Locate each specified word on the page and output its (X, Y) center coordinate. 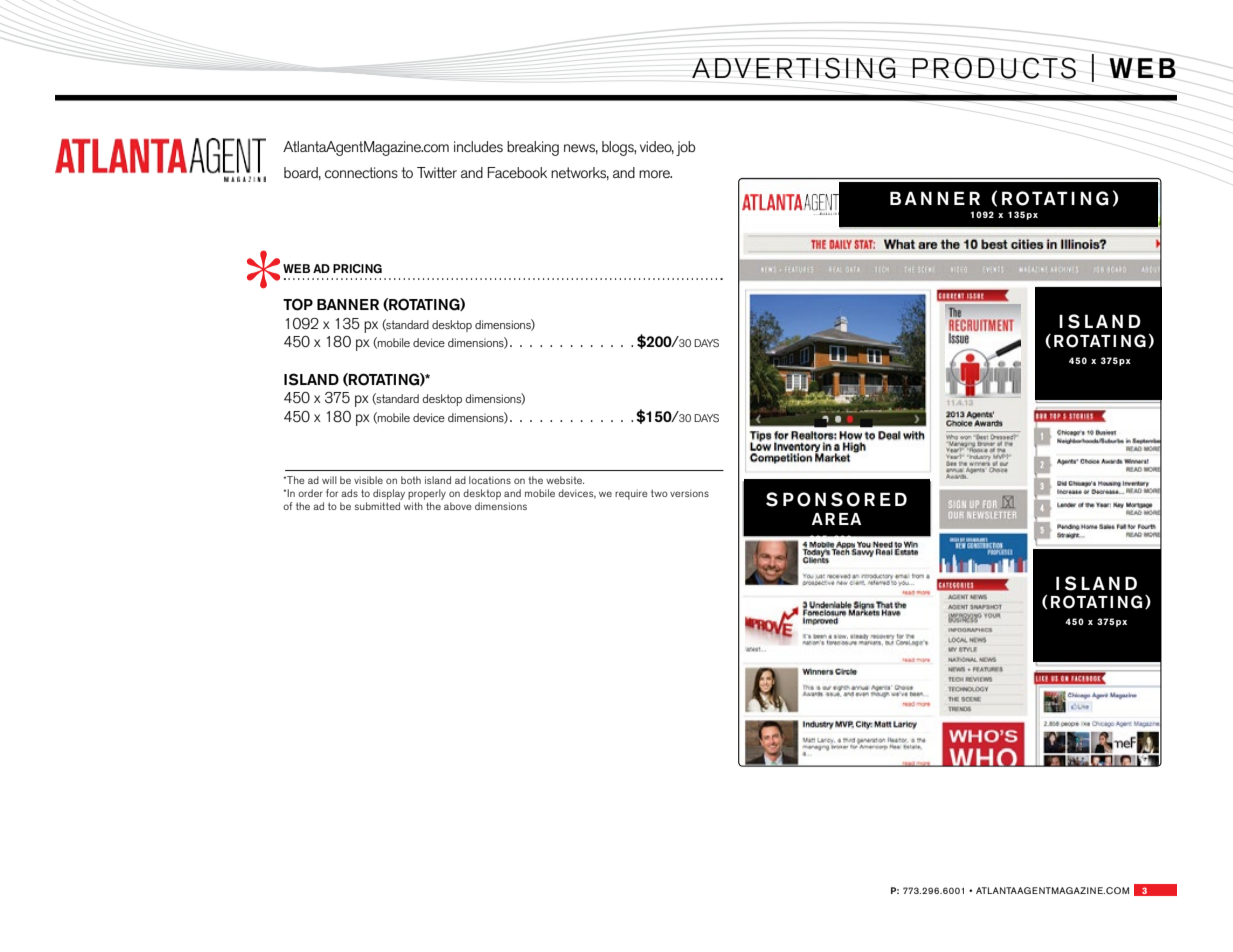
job (685, 148)
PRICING (357, 269)
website (565, 480)
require (631, 495)
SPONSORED (836, 499)
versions (689, 493)
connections (361, 172)
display (389, 494)
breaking (533, 148)
